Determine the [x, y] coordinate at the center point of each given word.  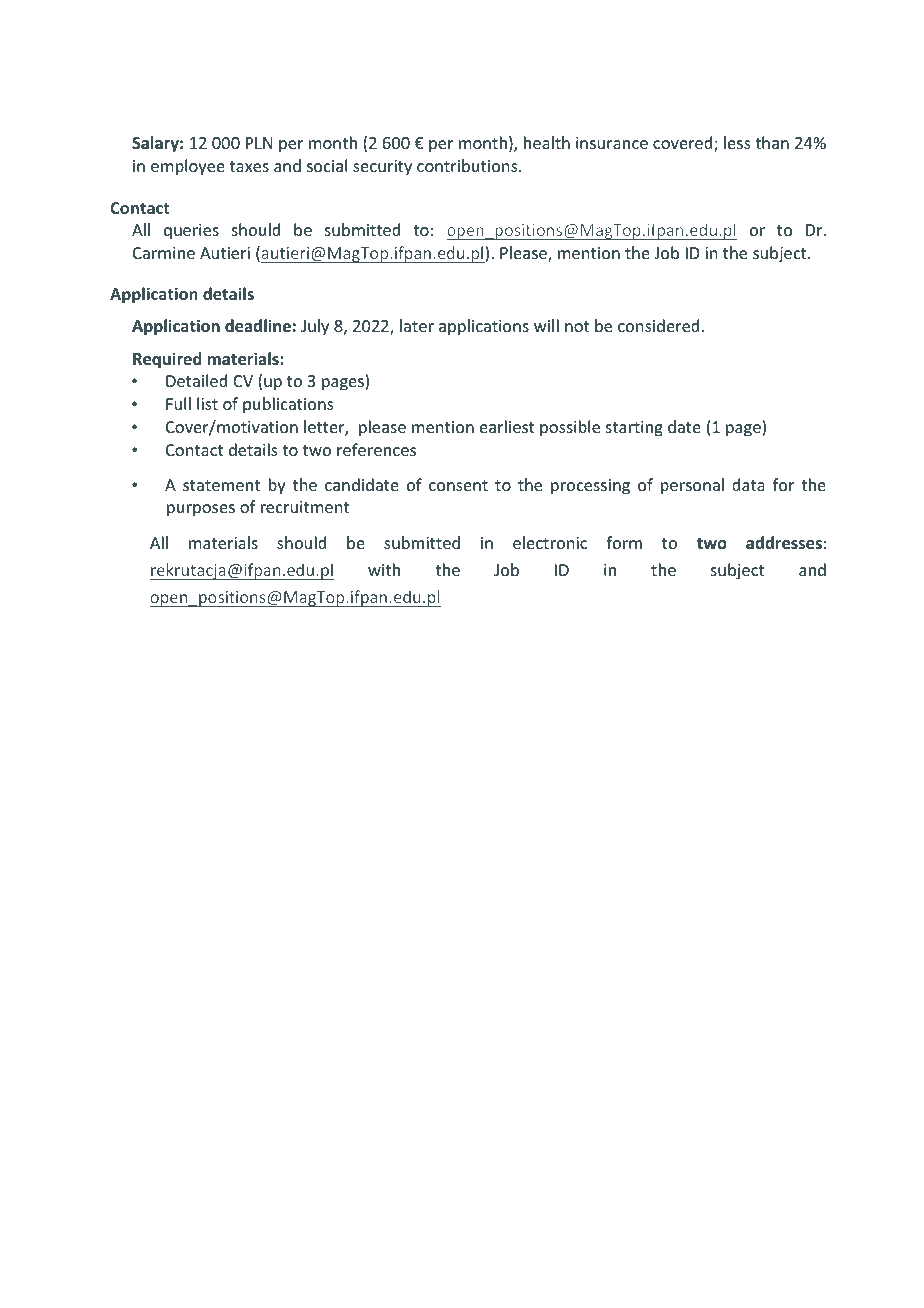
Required [167, 360]
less [737, 142]
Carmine [164, 253]
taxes [249, 166]
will [546, 325]
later [417, 325]
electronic [550, 542]
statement [221, 485]
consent [458, 485]
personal [692, 486]
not [577, 326]
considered [658, 325]
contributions [468, 165]
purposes [201, 510]
